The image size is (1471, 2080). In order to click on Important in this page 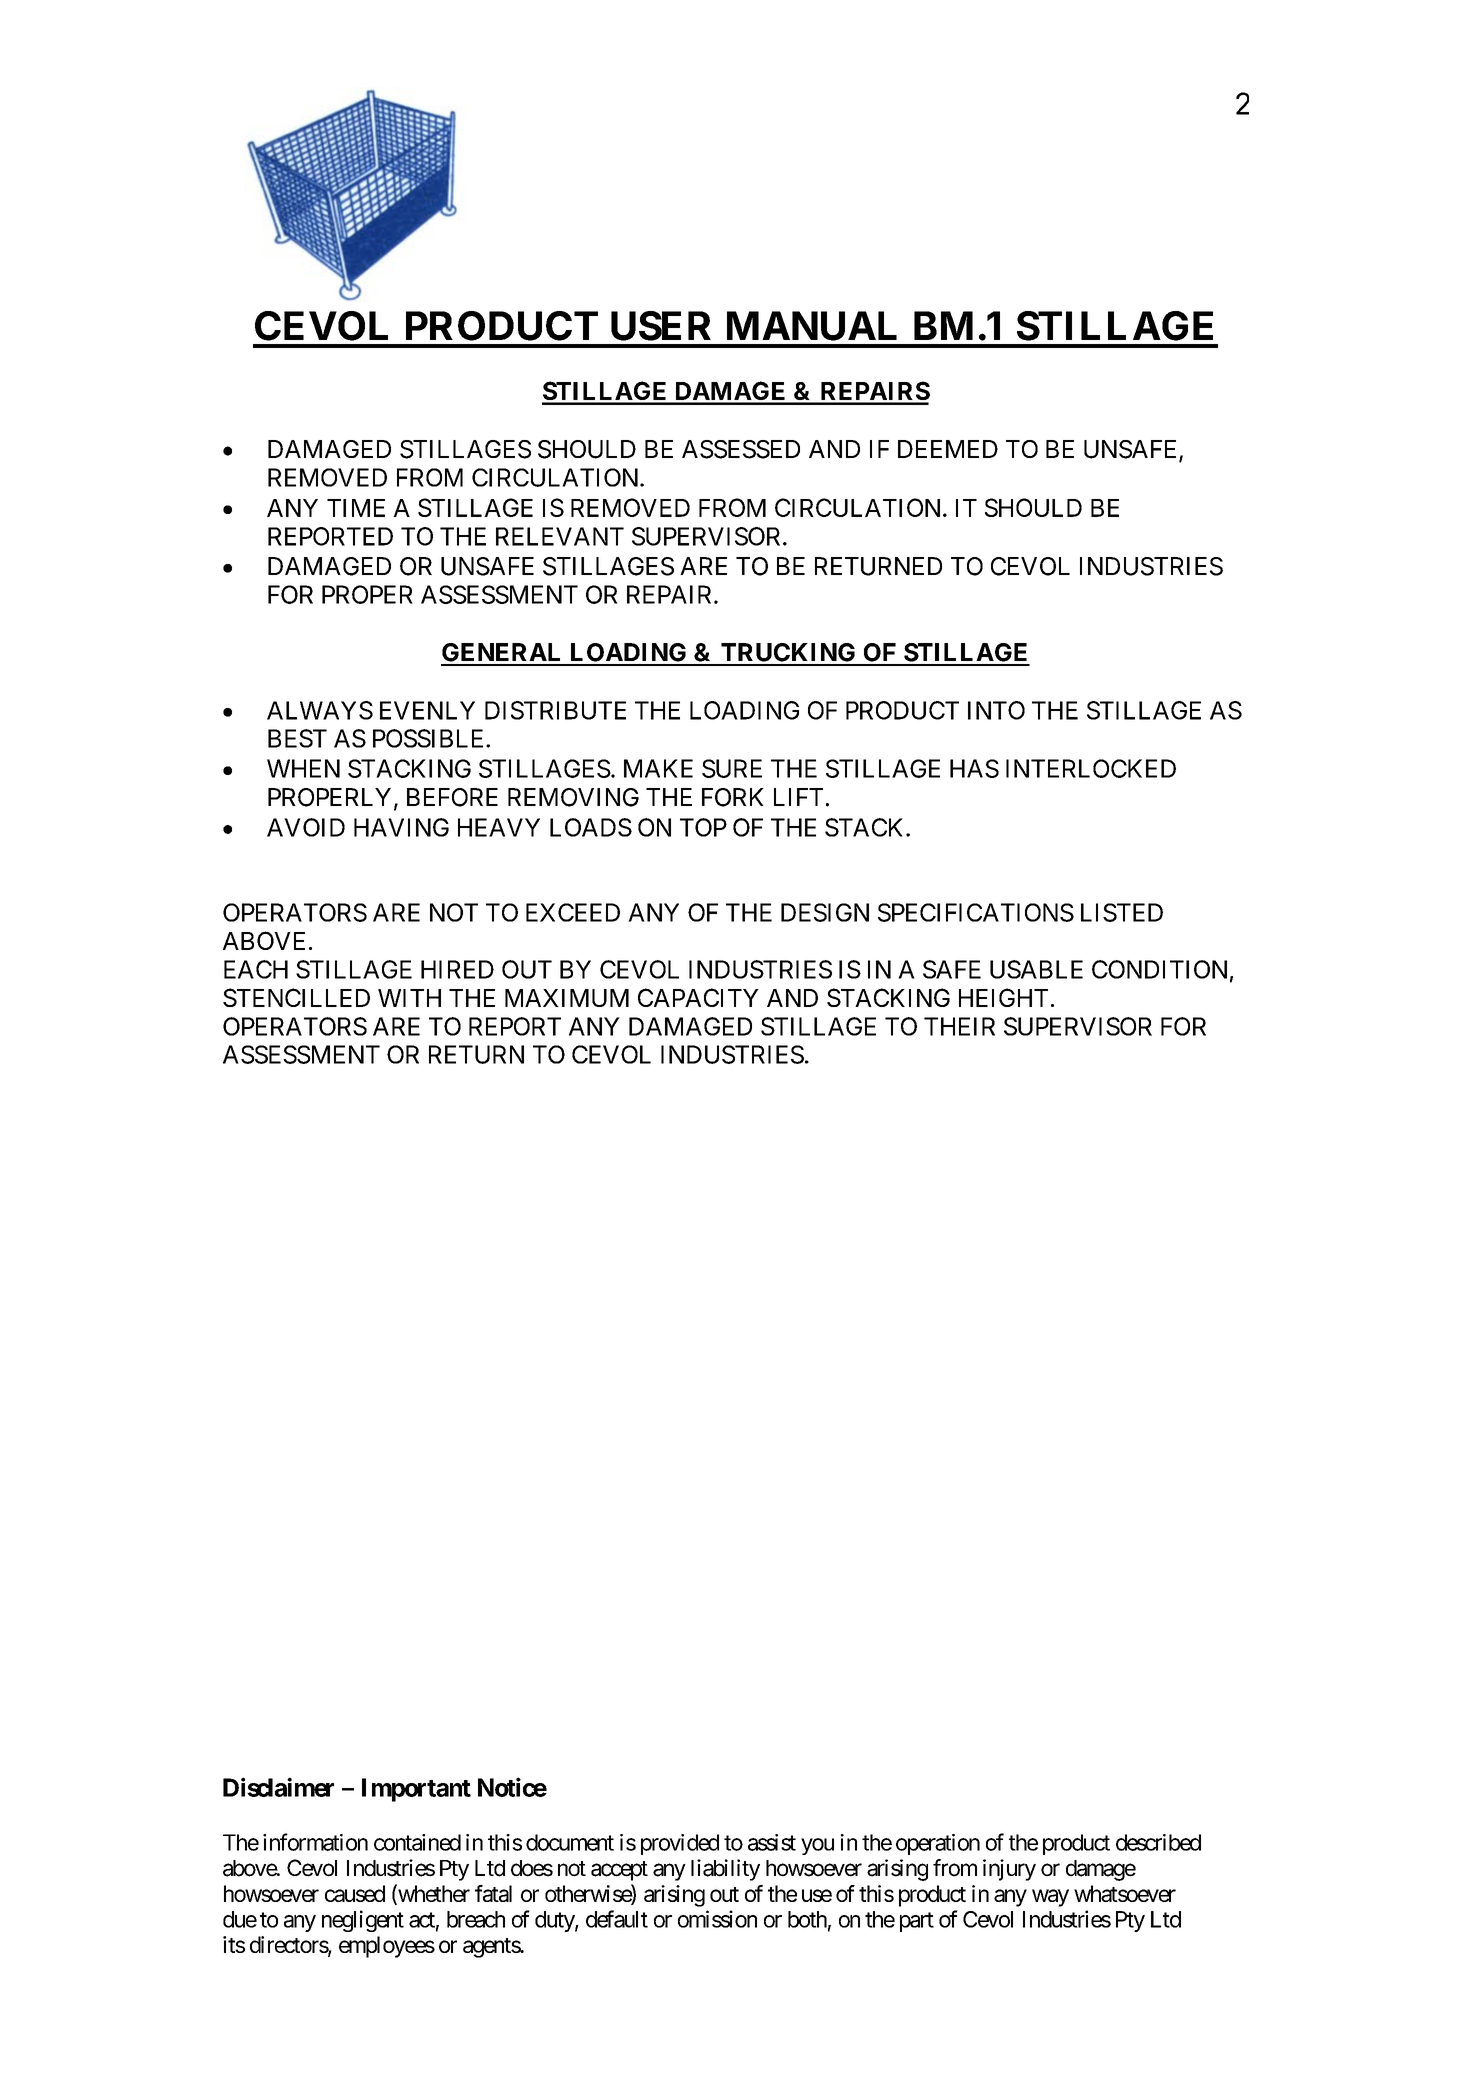, I will do `click(416, 1790)`.
